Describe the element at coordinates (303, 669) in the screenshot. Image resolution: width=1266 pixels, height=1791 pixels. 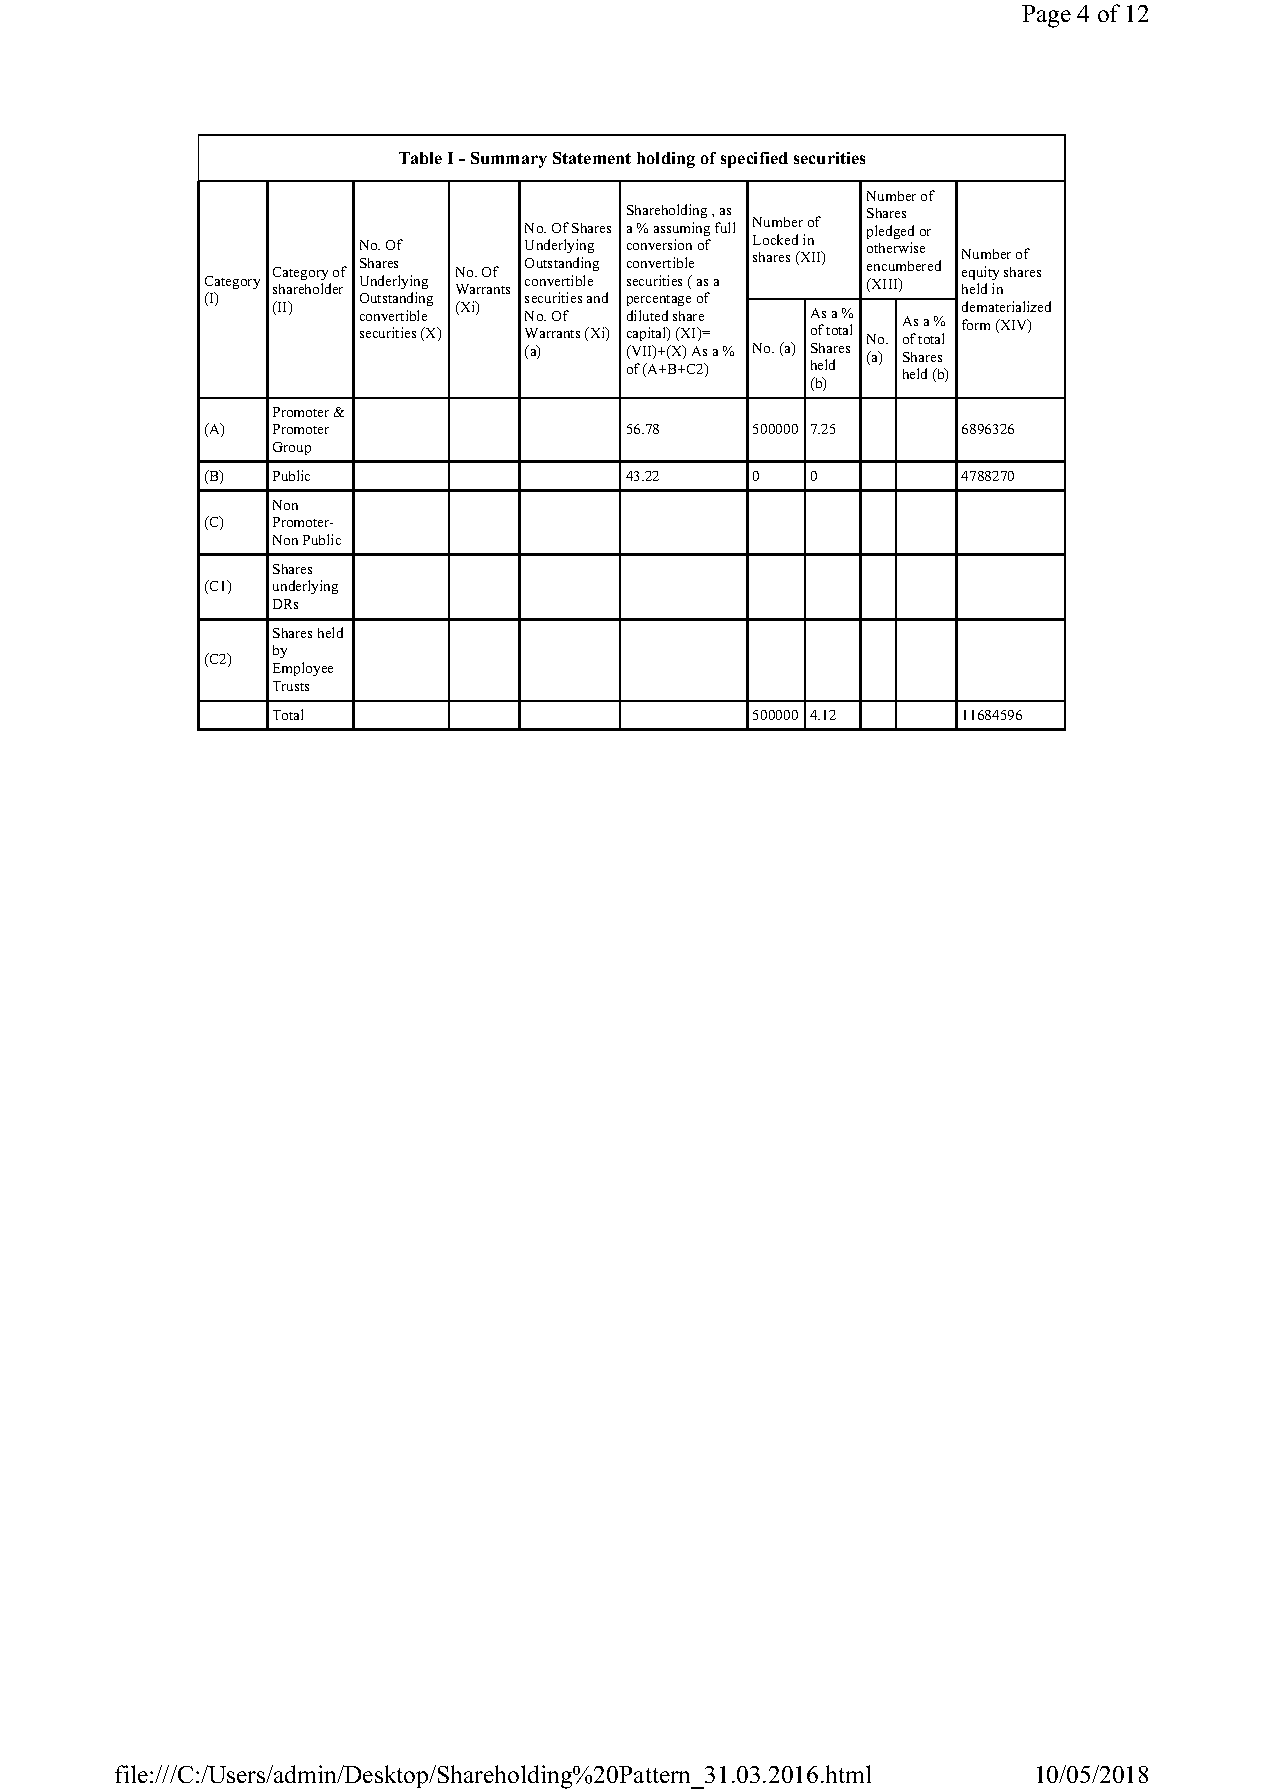
I see `Employee` at that location.
